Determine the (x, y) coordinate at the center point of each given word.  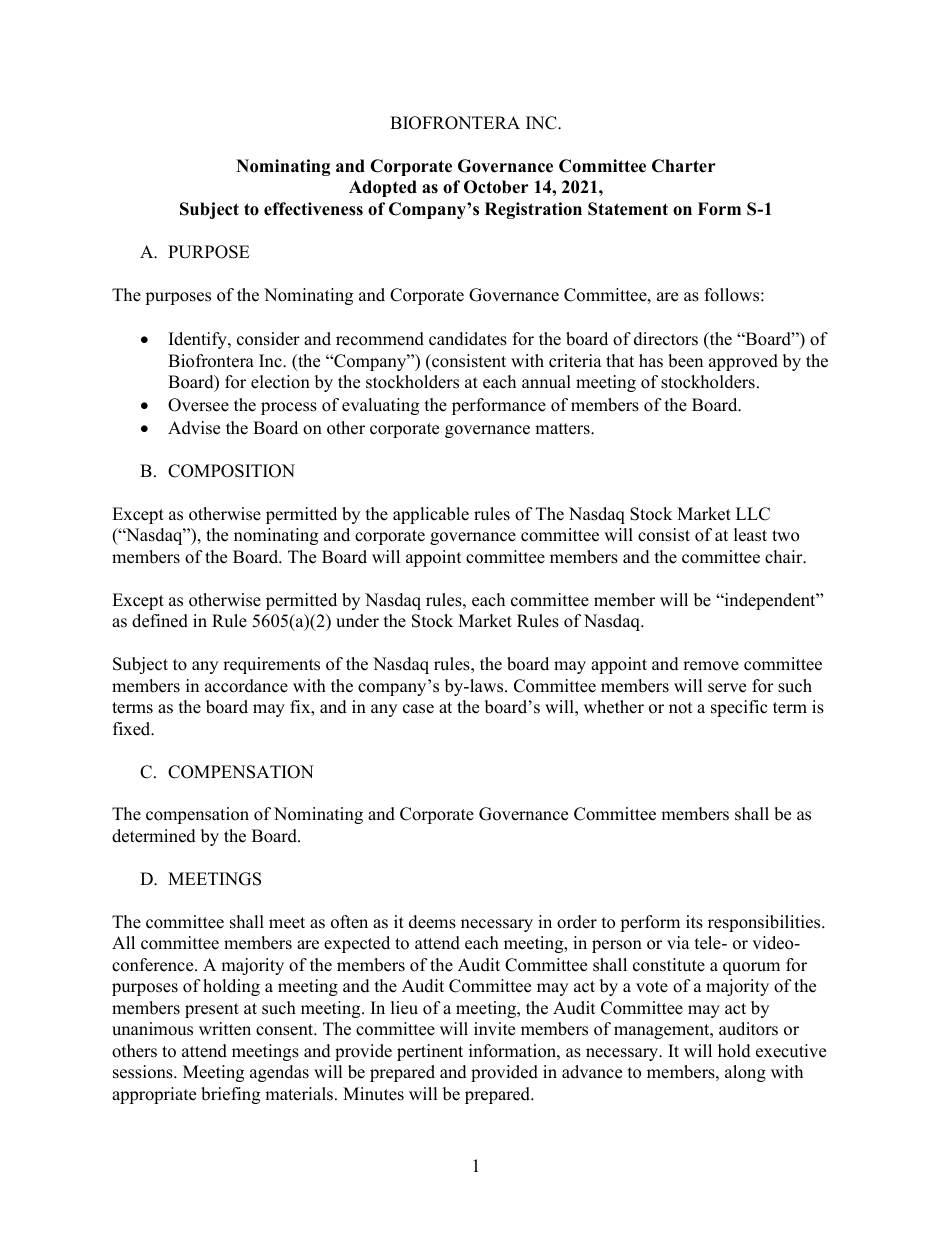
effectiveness (313, 209)
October (496, 187)
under (357, 621)
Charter (684, 166)
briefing (230, 1095)
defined (160, 621)
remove (711, 666)
